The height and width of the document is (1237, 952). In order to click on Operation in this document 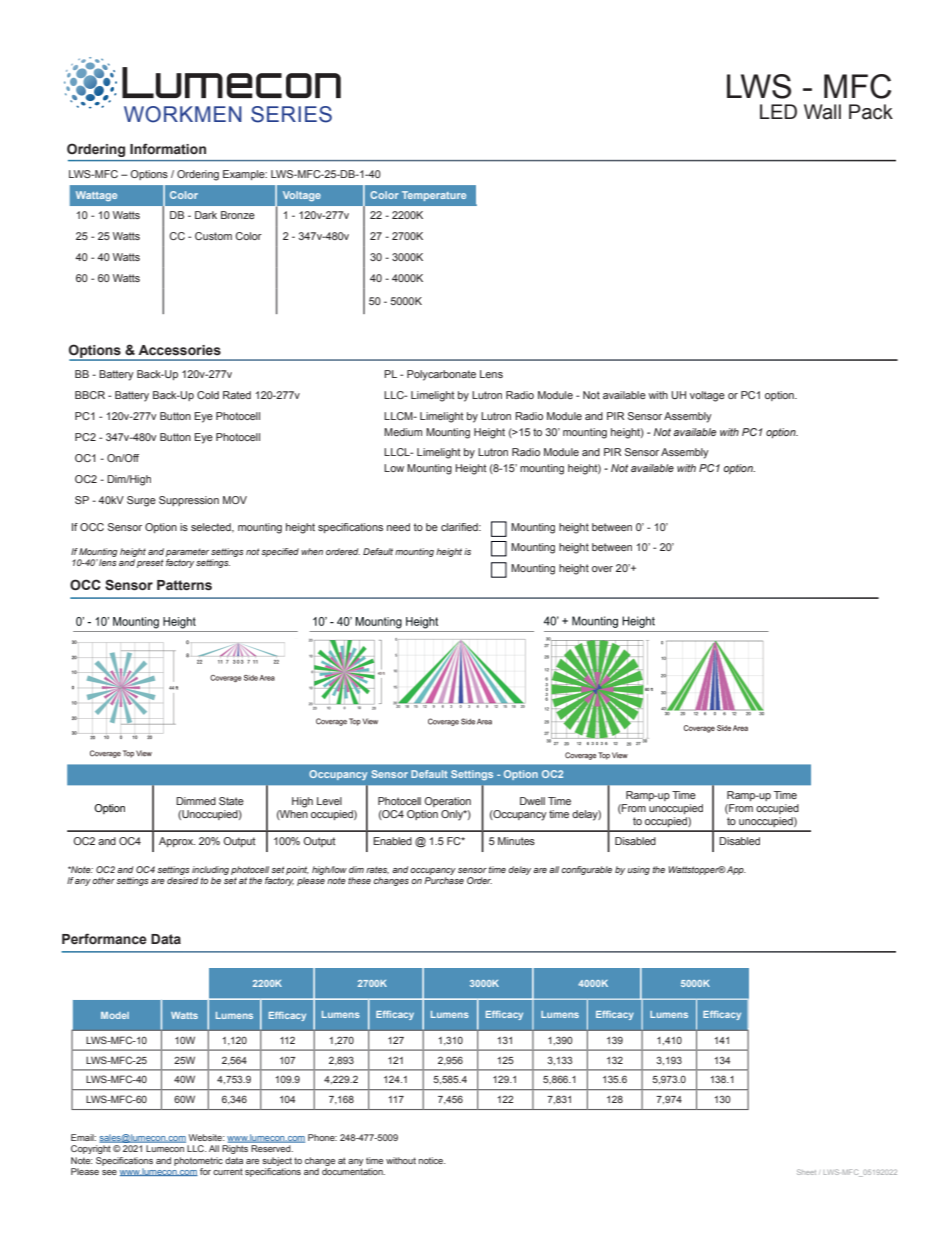, I will do `click(447, 802)`.
